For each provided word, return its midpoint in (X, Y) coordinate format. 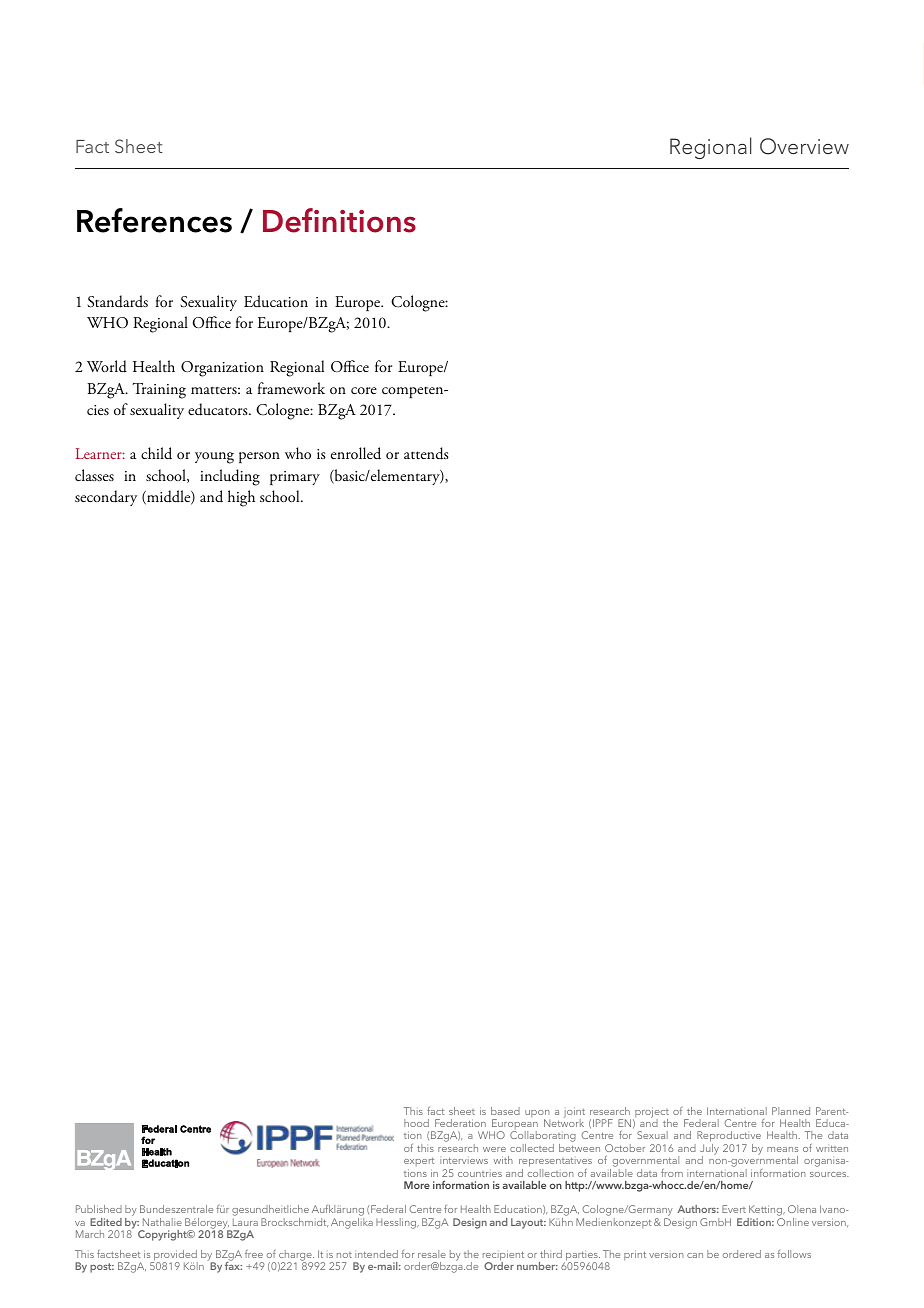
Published (99, 1209)
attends (426, 453)
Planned (791, 1111)
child (156, 453)
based (505, 1111)
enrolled (356, 453)
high (241, 498)
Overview (804, 146)
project (651, 1113)
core (364, 390)
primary (295, 478)
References (154, 220)
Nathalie (162, 1222)
